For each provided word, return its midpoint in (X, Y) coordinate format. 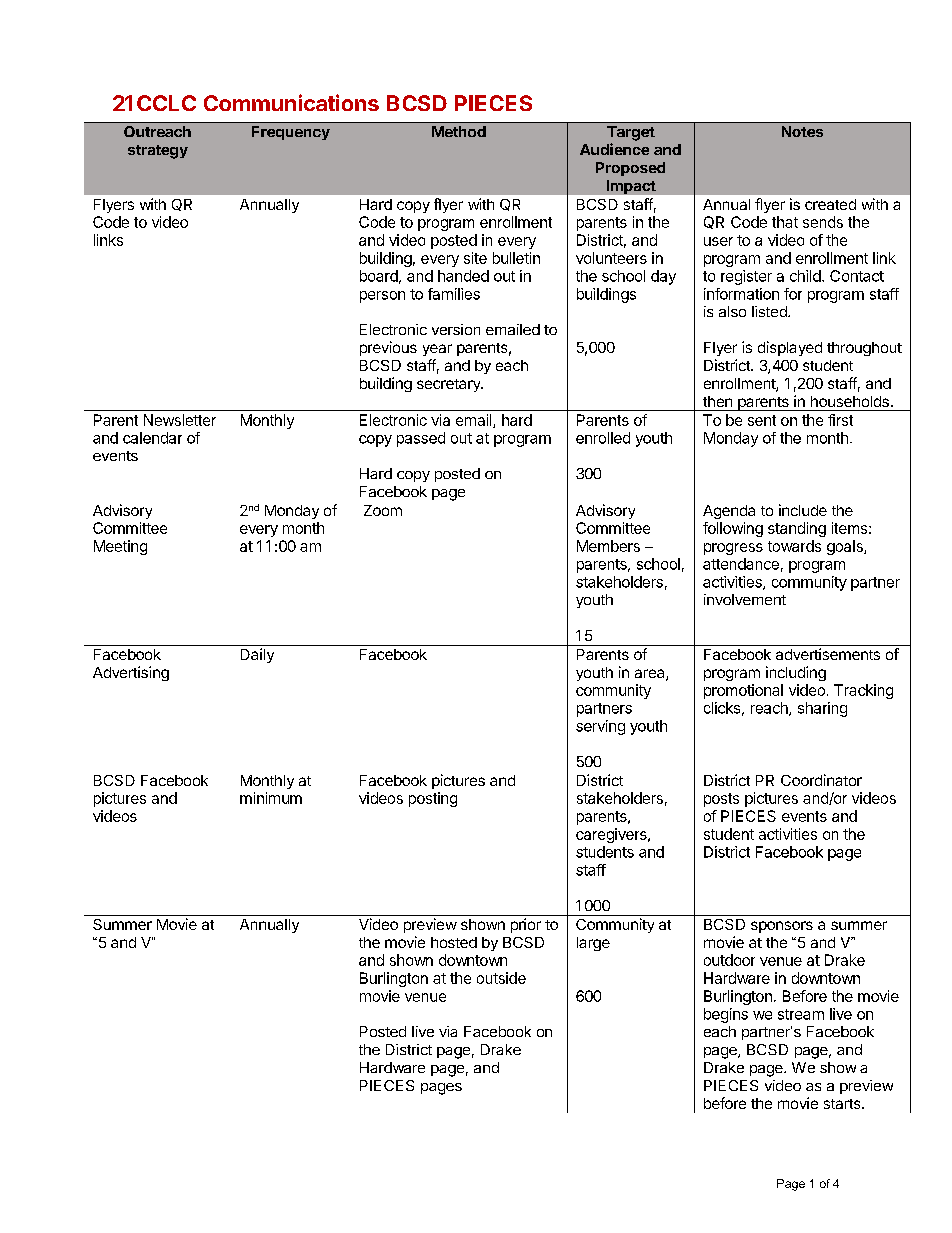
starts (843, 1104)
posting (433, 799)
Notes (802, 131)
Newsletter (180, 420)
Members (608, 546)
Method (459, 131)
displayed (790, 348)
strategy (158, 152)
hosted (454, 942)
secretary (450, 385)
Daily (257, 655)
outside (501, 978)
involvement (745, 599)
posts (721, 800)
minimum (271, 798)
